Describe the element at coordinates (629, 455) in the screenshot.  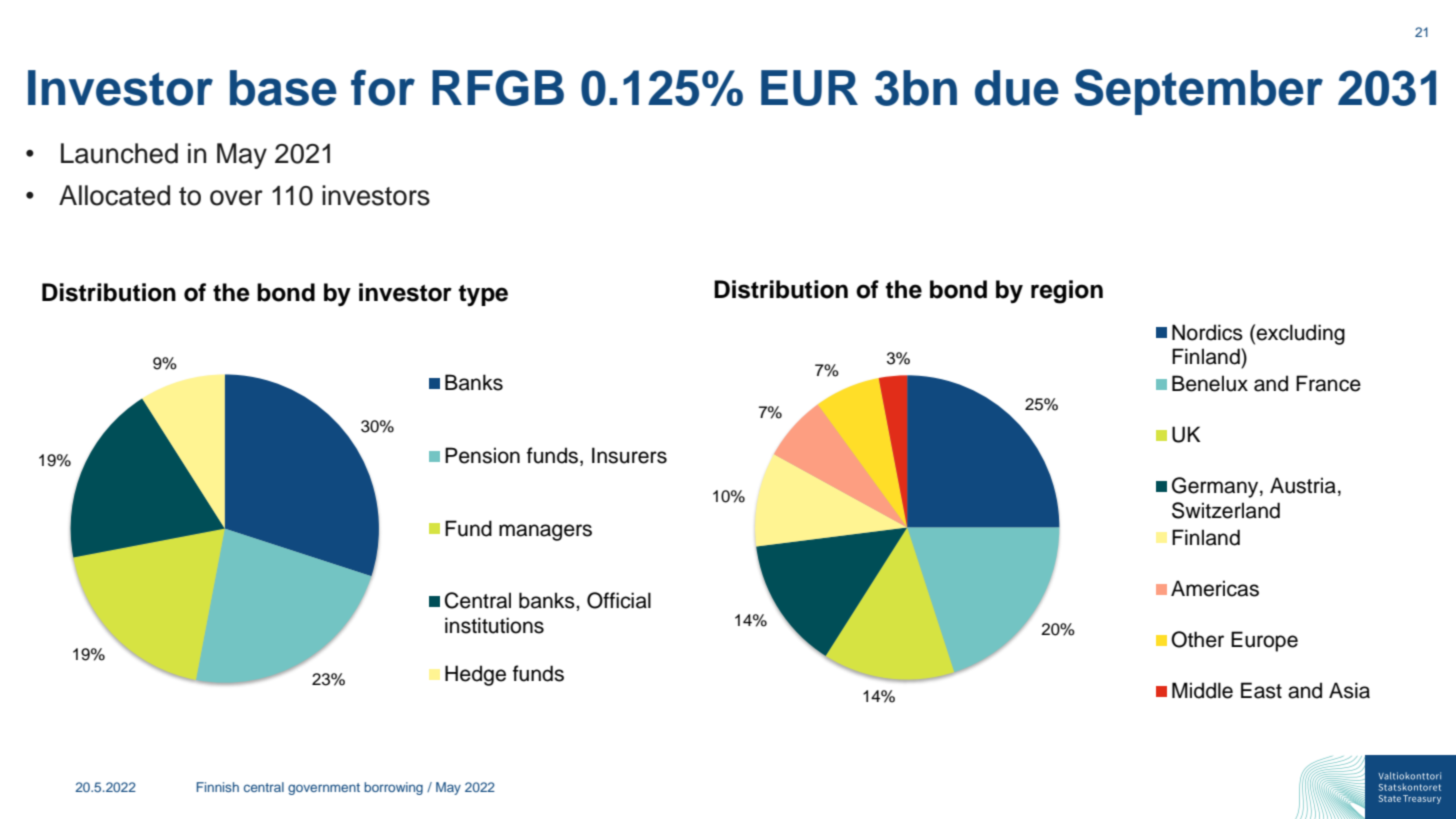
I see `Insurers` at that location.
